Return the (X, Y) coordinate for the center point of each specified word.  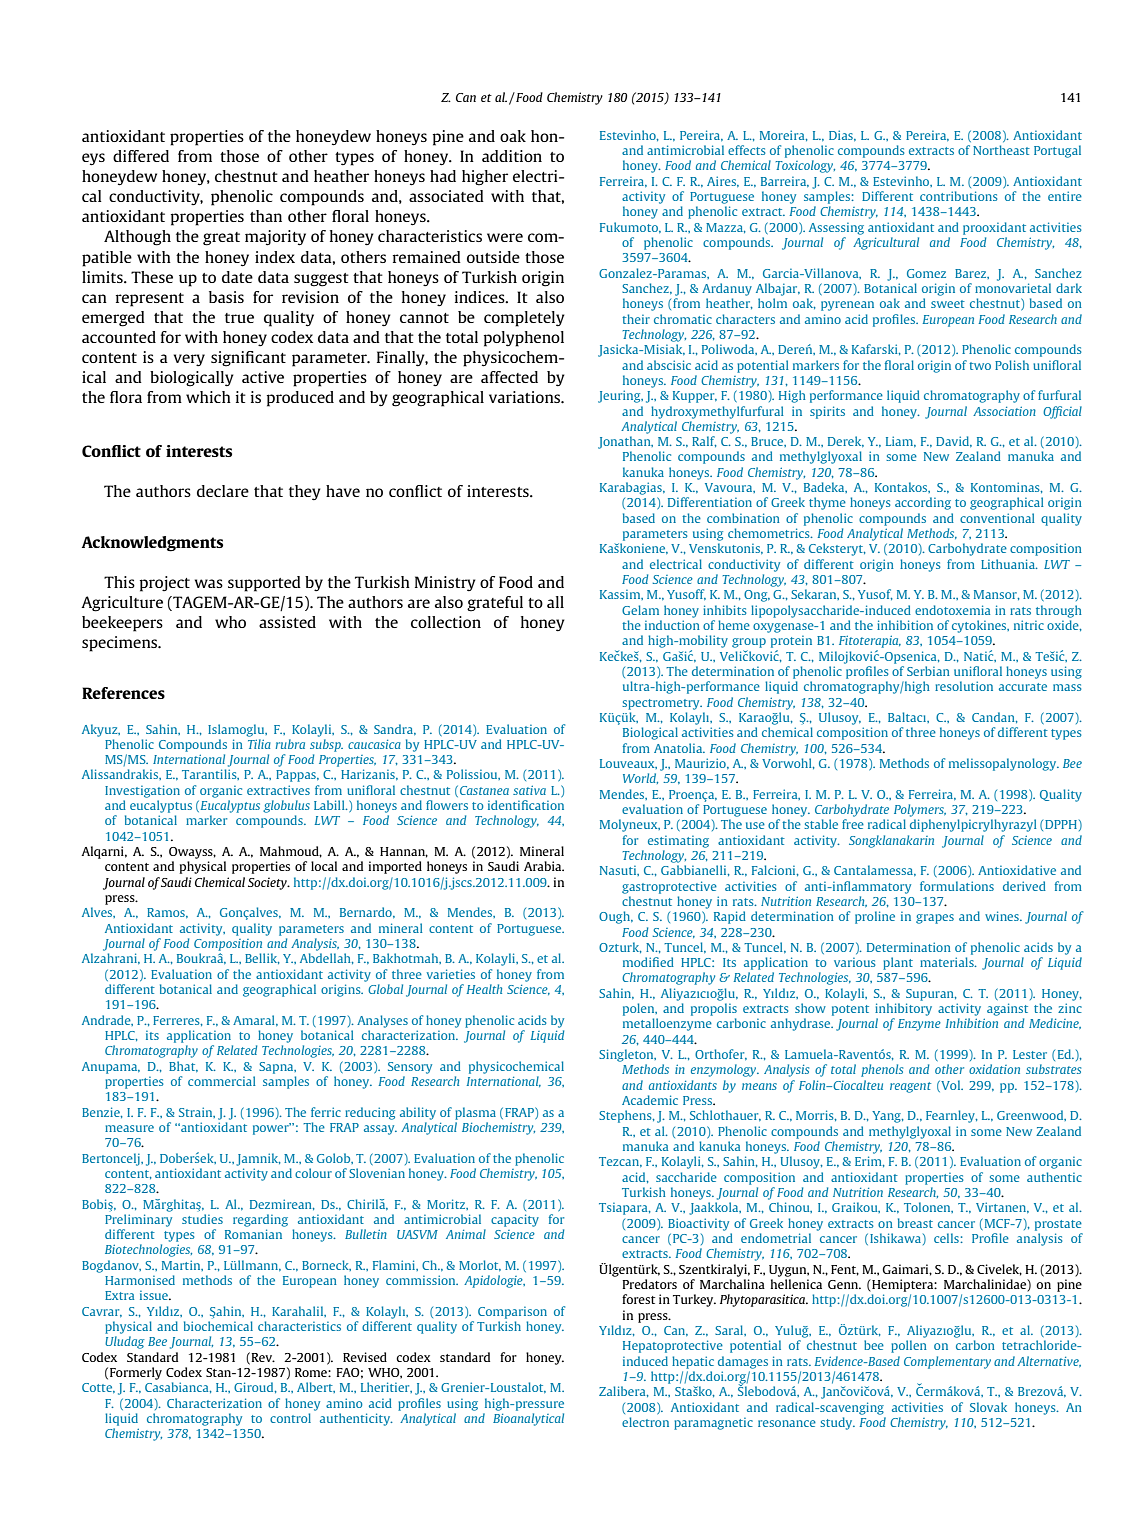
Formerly (136, 1373)
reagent (910, 1087)
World (640, 778)
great (221, 239)
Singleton (627, 1055)
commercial (222, 1081)
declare (223, 491)
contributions (959, 196)
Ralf (704, 441)
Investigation (142, 791)
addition (512, 156)
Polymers (920, 810)
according (923, 503)
